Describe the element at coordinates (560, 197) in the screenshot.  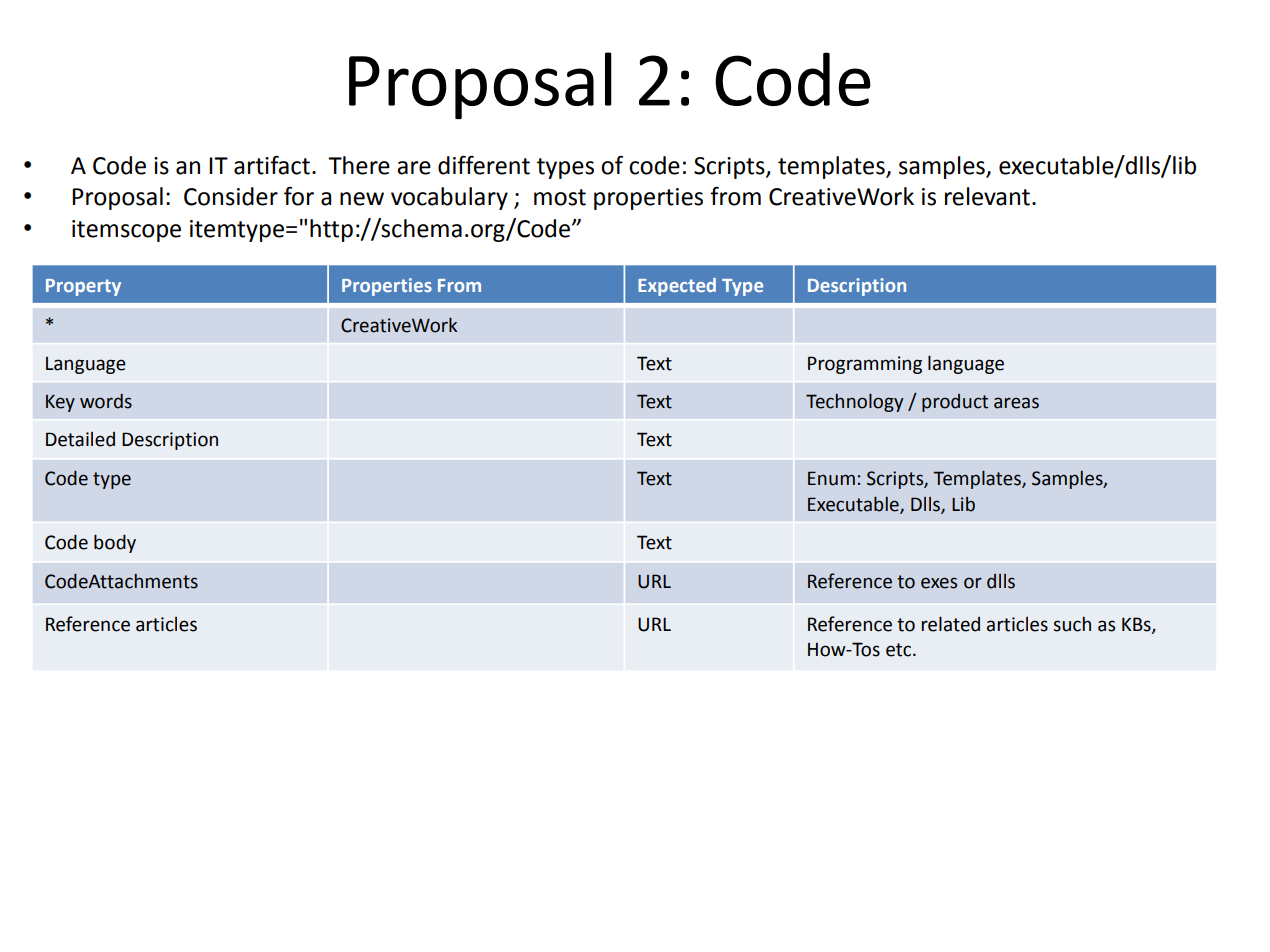
I see `most` at that location.
